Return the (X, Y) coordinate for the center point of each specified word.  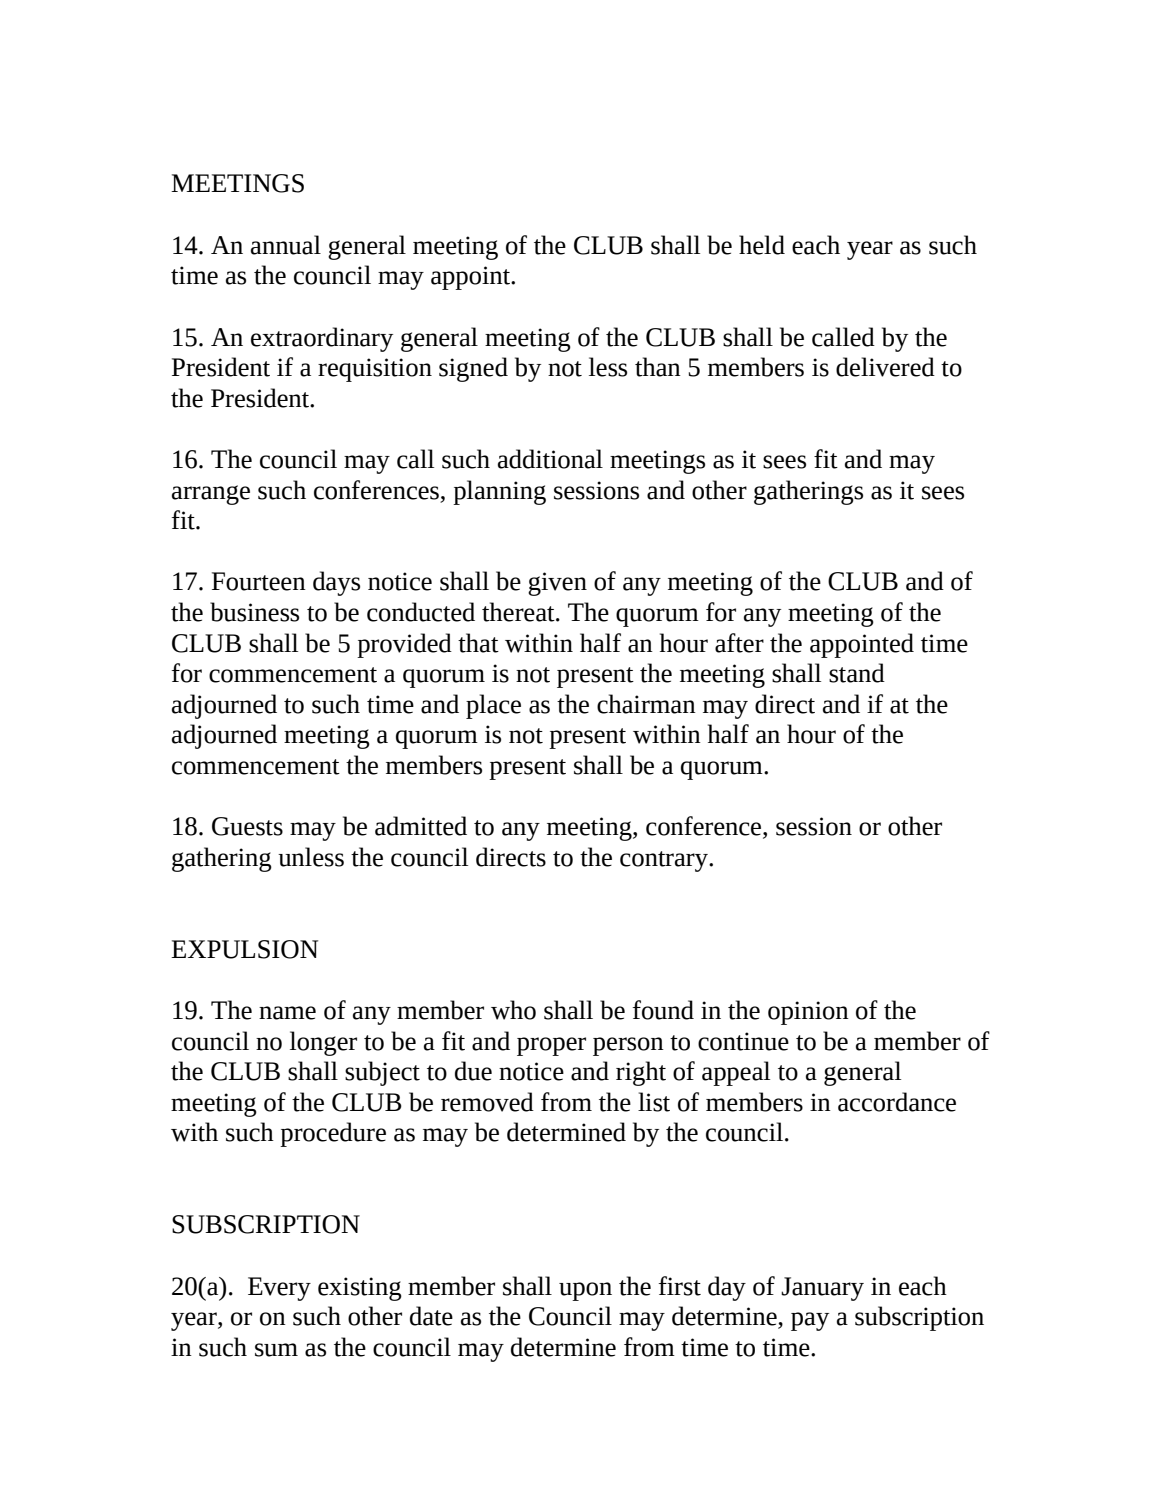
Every (279, 1289)
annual (286, 245)
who (513, 1010)
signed (473, 369)
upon (585, 1291)
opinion (808, 1013)
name (287, 1013)
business (254, 612)
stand (857, 673)
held (762, 245)
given (557, 584)
